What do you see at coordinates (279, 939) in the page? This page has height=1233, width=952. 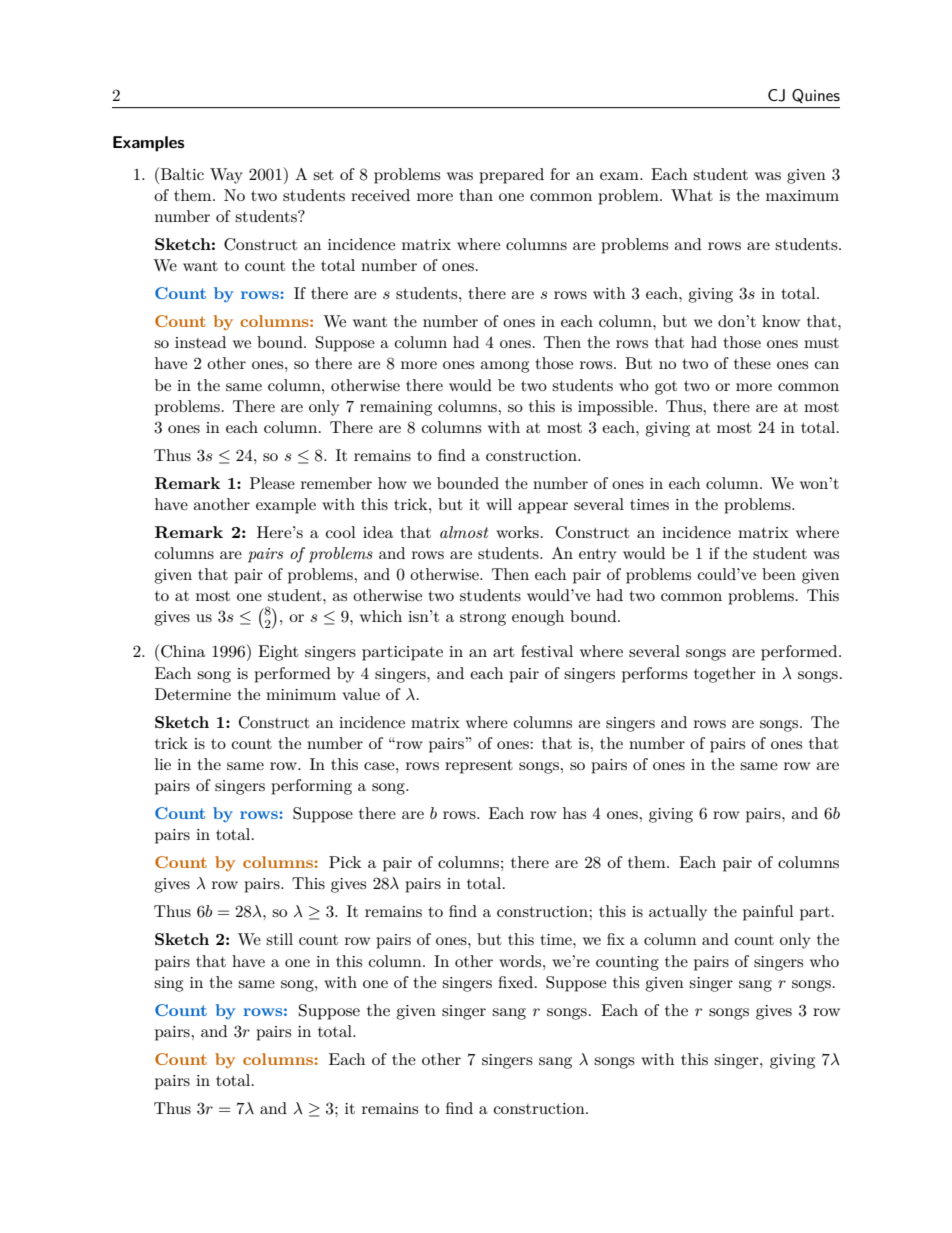 I see `still` at bounding box center [279, 939].
